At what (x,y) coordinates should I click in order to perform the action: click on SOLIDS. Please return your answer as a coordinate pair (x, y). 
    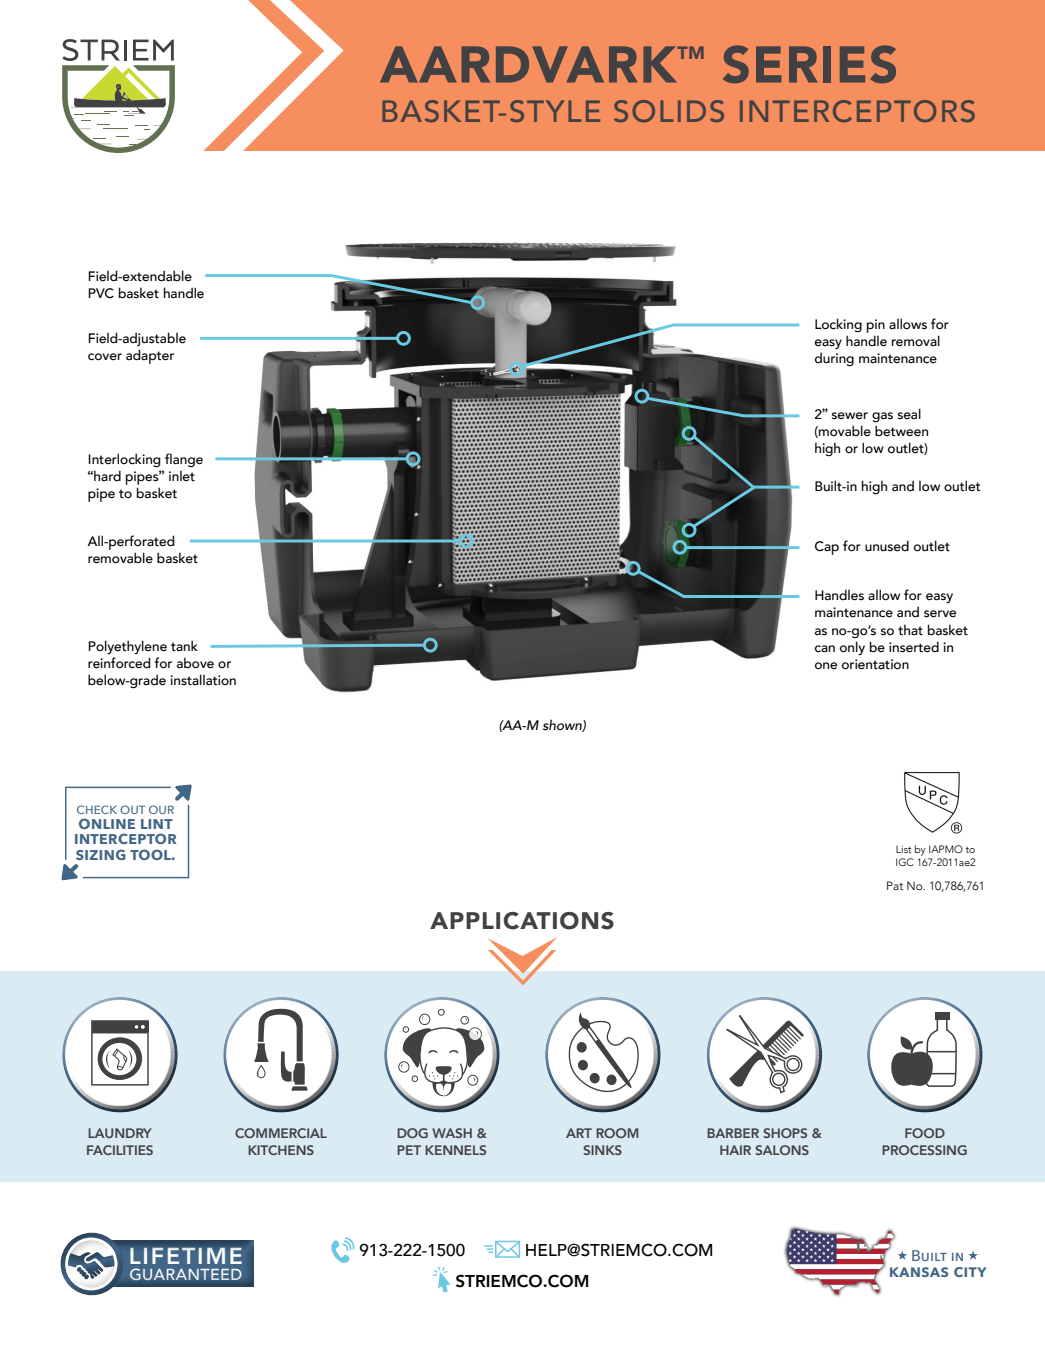
    Looking at the image, I should click on (669, 111).
